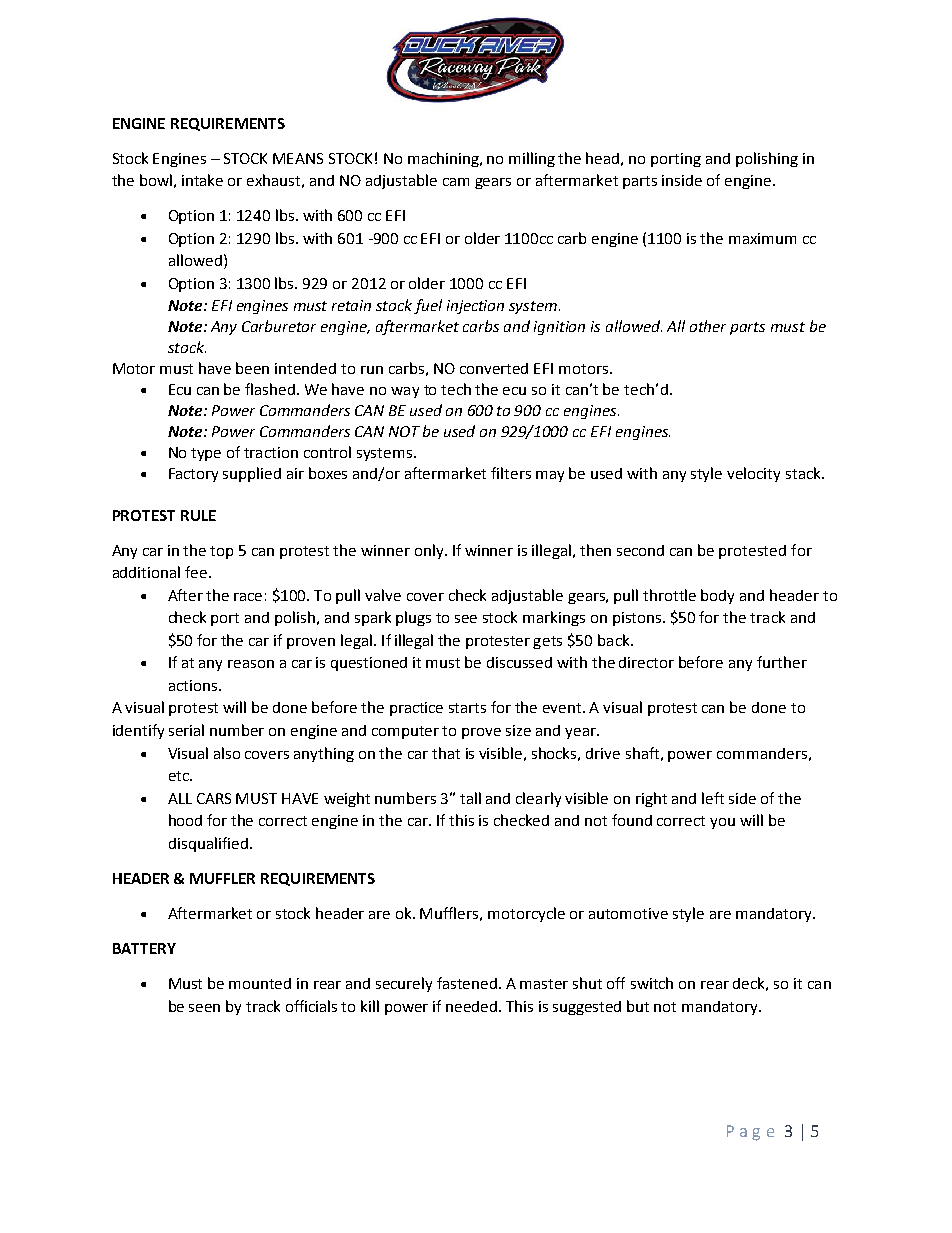  What do you see at coordinates (252, 368) in the document?
I see `been` at bounding box center [252, 368].
